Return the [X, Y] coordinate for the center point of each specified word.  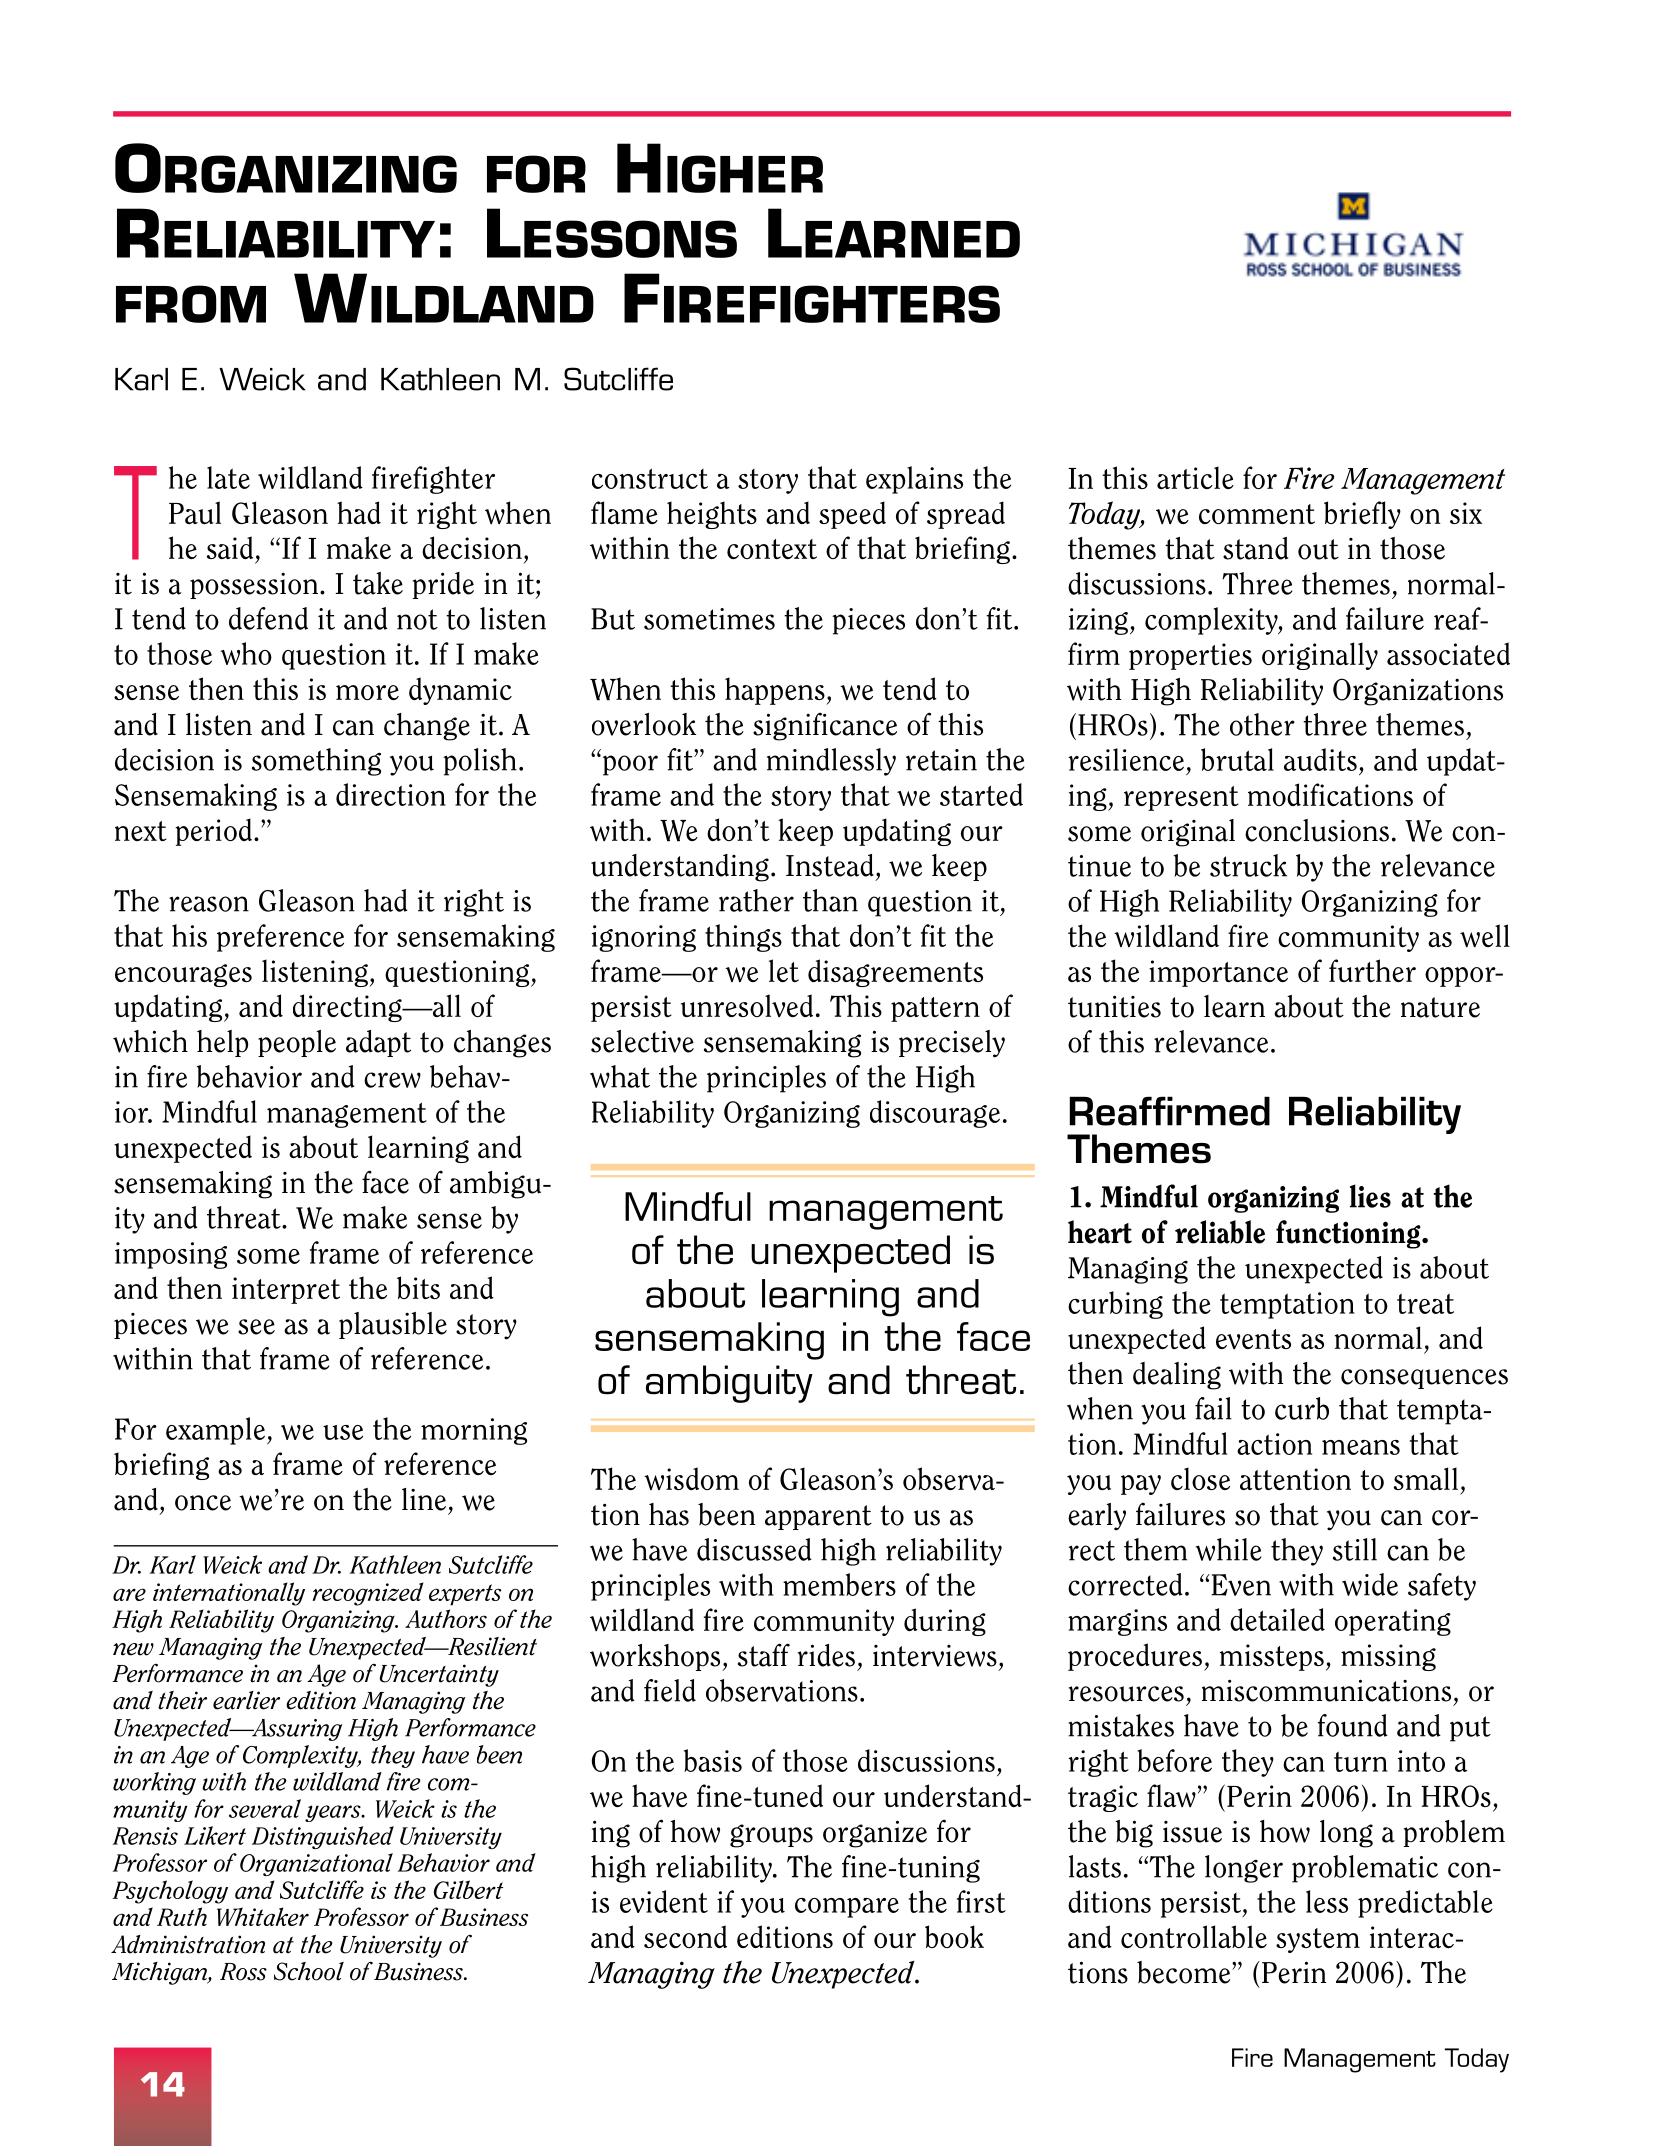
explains [914, 480]
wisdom [691, 1478]
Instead [830, 865]
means [1361, 1447]
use [343, 1432]
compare [847, 1908]
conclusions [1317, 830]
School [309, 1971]
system [1318, 1940]
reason [209, 904]
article [1195, 477]
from [191, 304]
